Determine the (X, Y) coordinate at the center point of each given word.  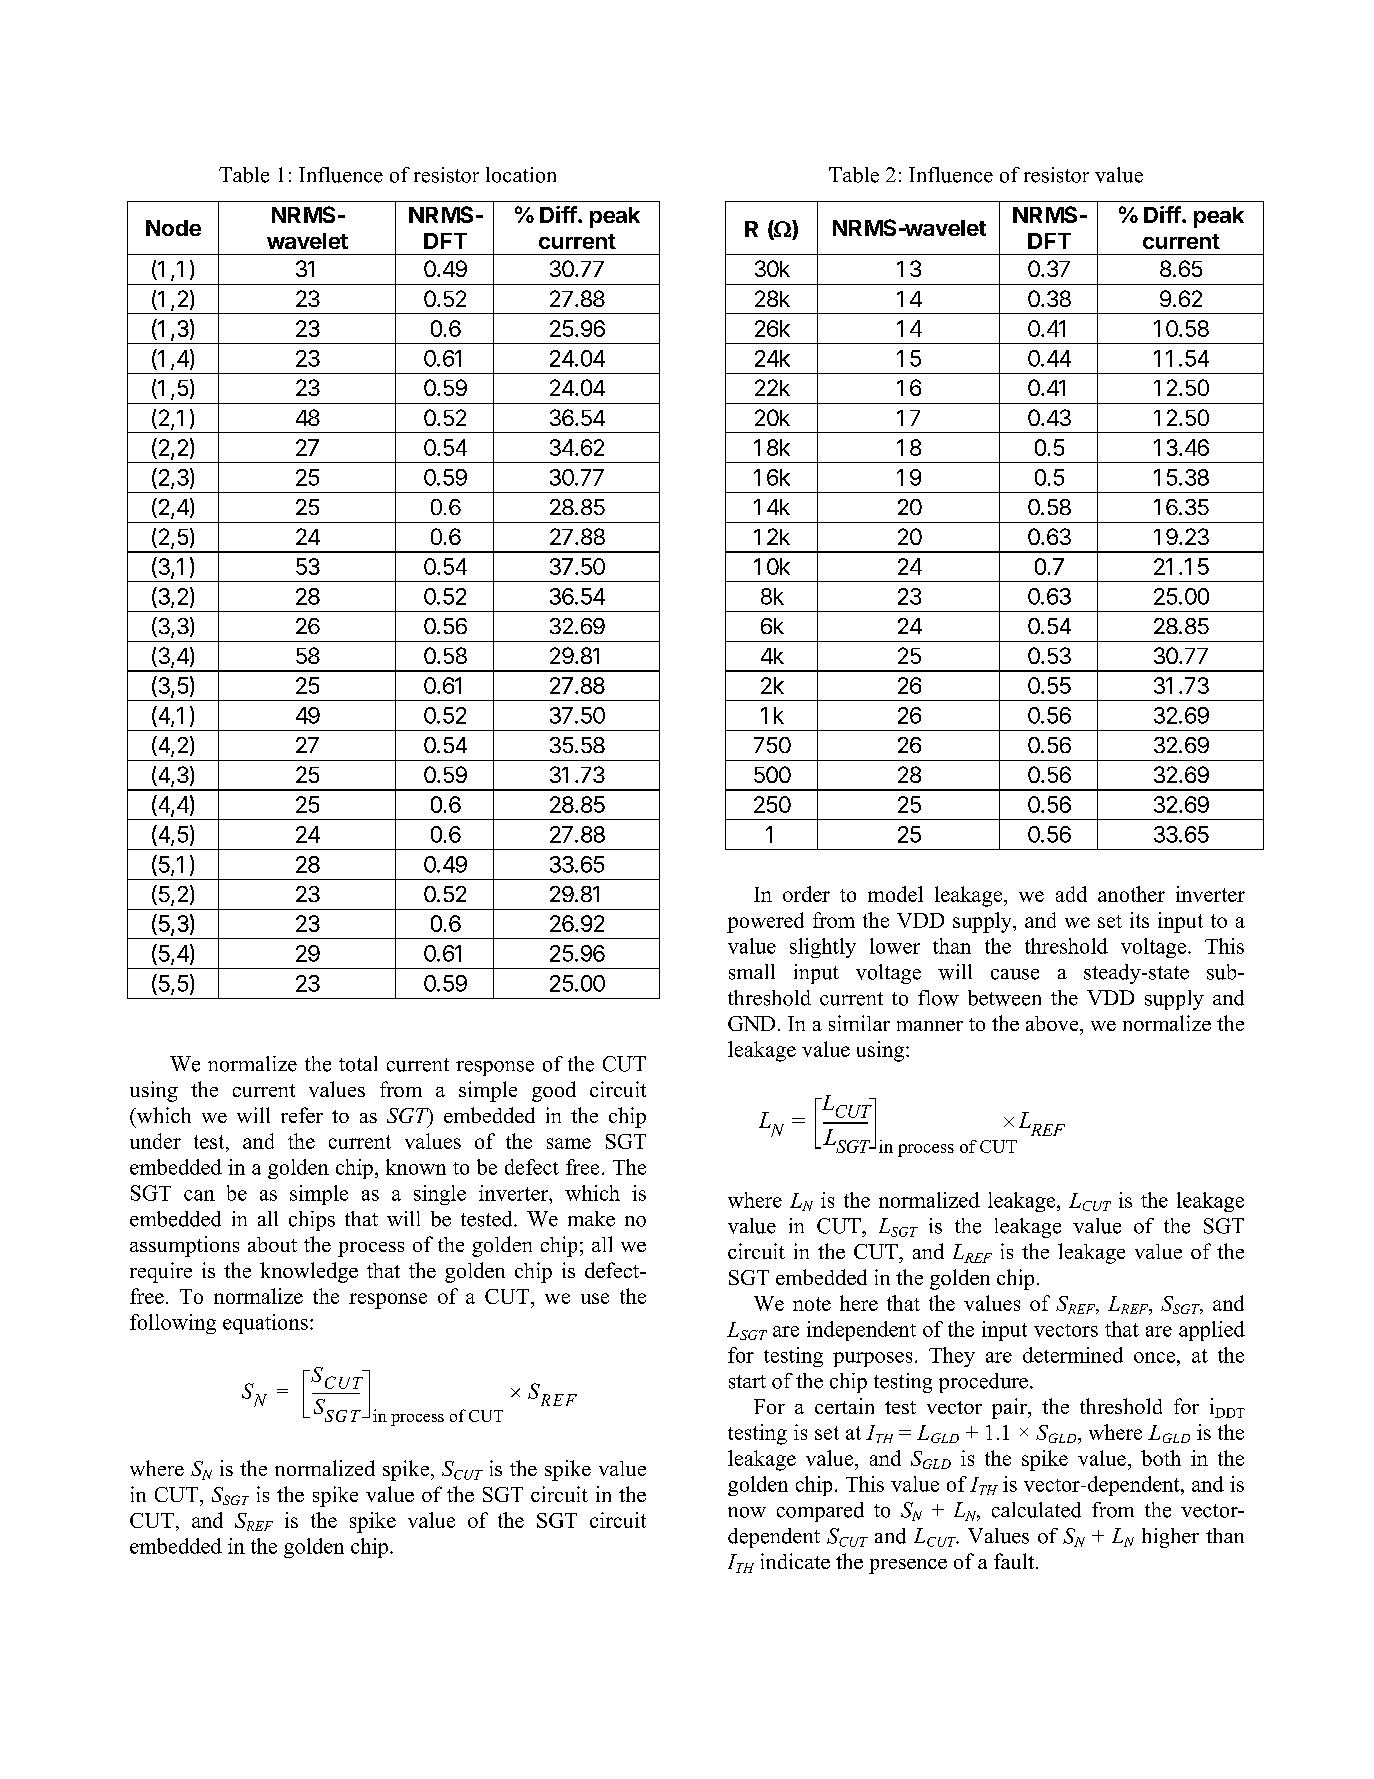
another (1131, 894)
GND (751, 1023)
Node (173, 228)
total (358, 1064)
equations (265, 1324)
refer (302, 1115)
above (1053, 1023)
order (806, 894)
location (521, 175)
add (1071, 894)
